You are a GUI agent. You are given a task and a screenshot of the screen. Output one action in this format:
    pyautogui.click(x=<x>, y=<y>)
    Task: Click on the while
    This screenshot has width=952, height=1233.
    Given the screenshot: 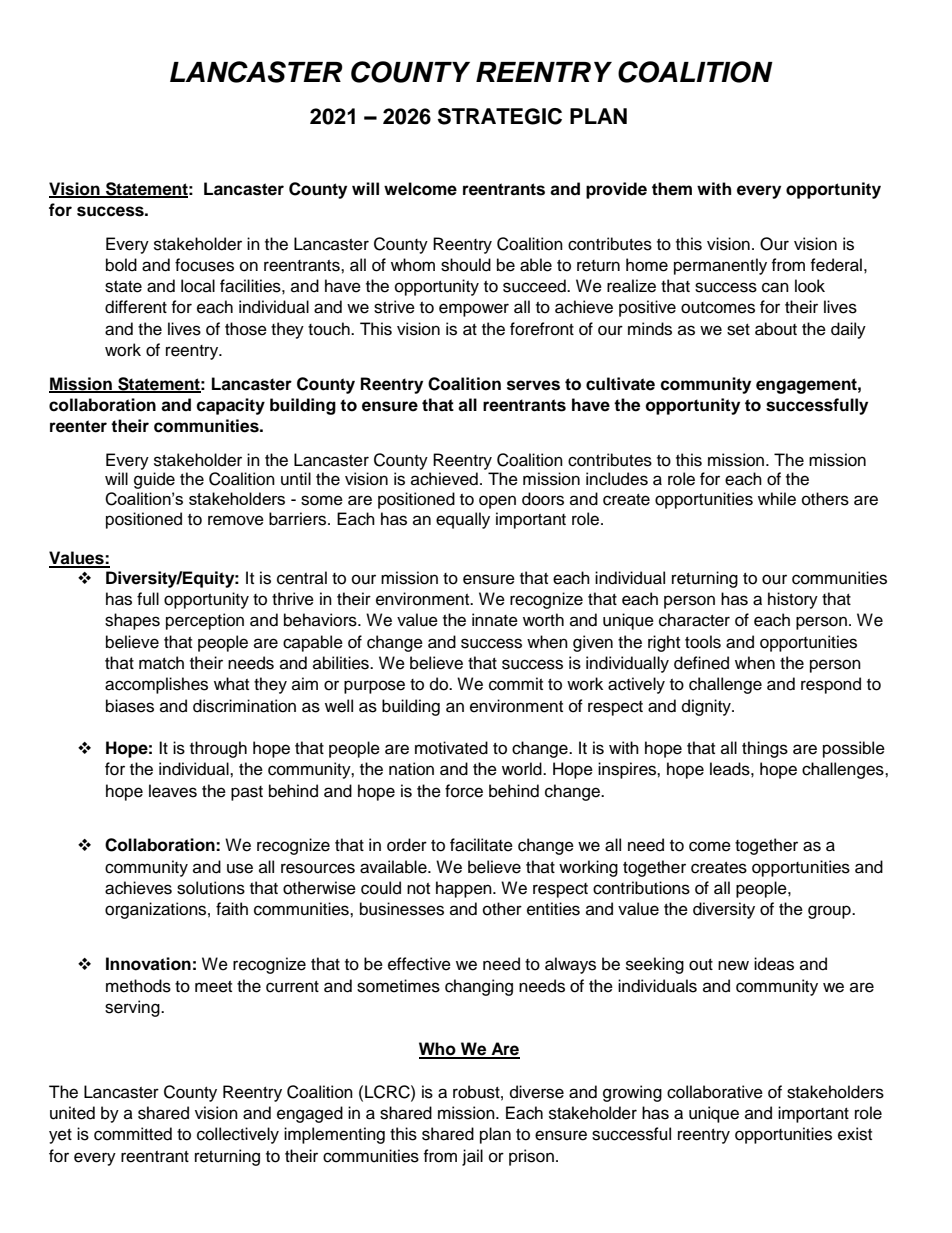 What is the action you would take?
    pyautogui.click(x=777, y=499)
